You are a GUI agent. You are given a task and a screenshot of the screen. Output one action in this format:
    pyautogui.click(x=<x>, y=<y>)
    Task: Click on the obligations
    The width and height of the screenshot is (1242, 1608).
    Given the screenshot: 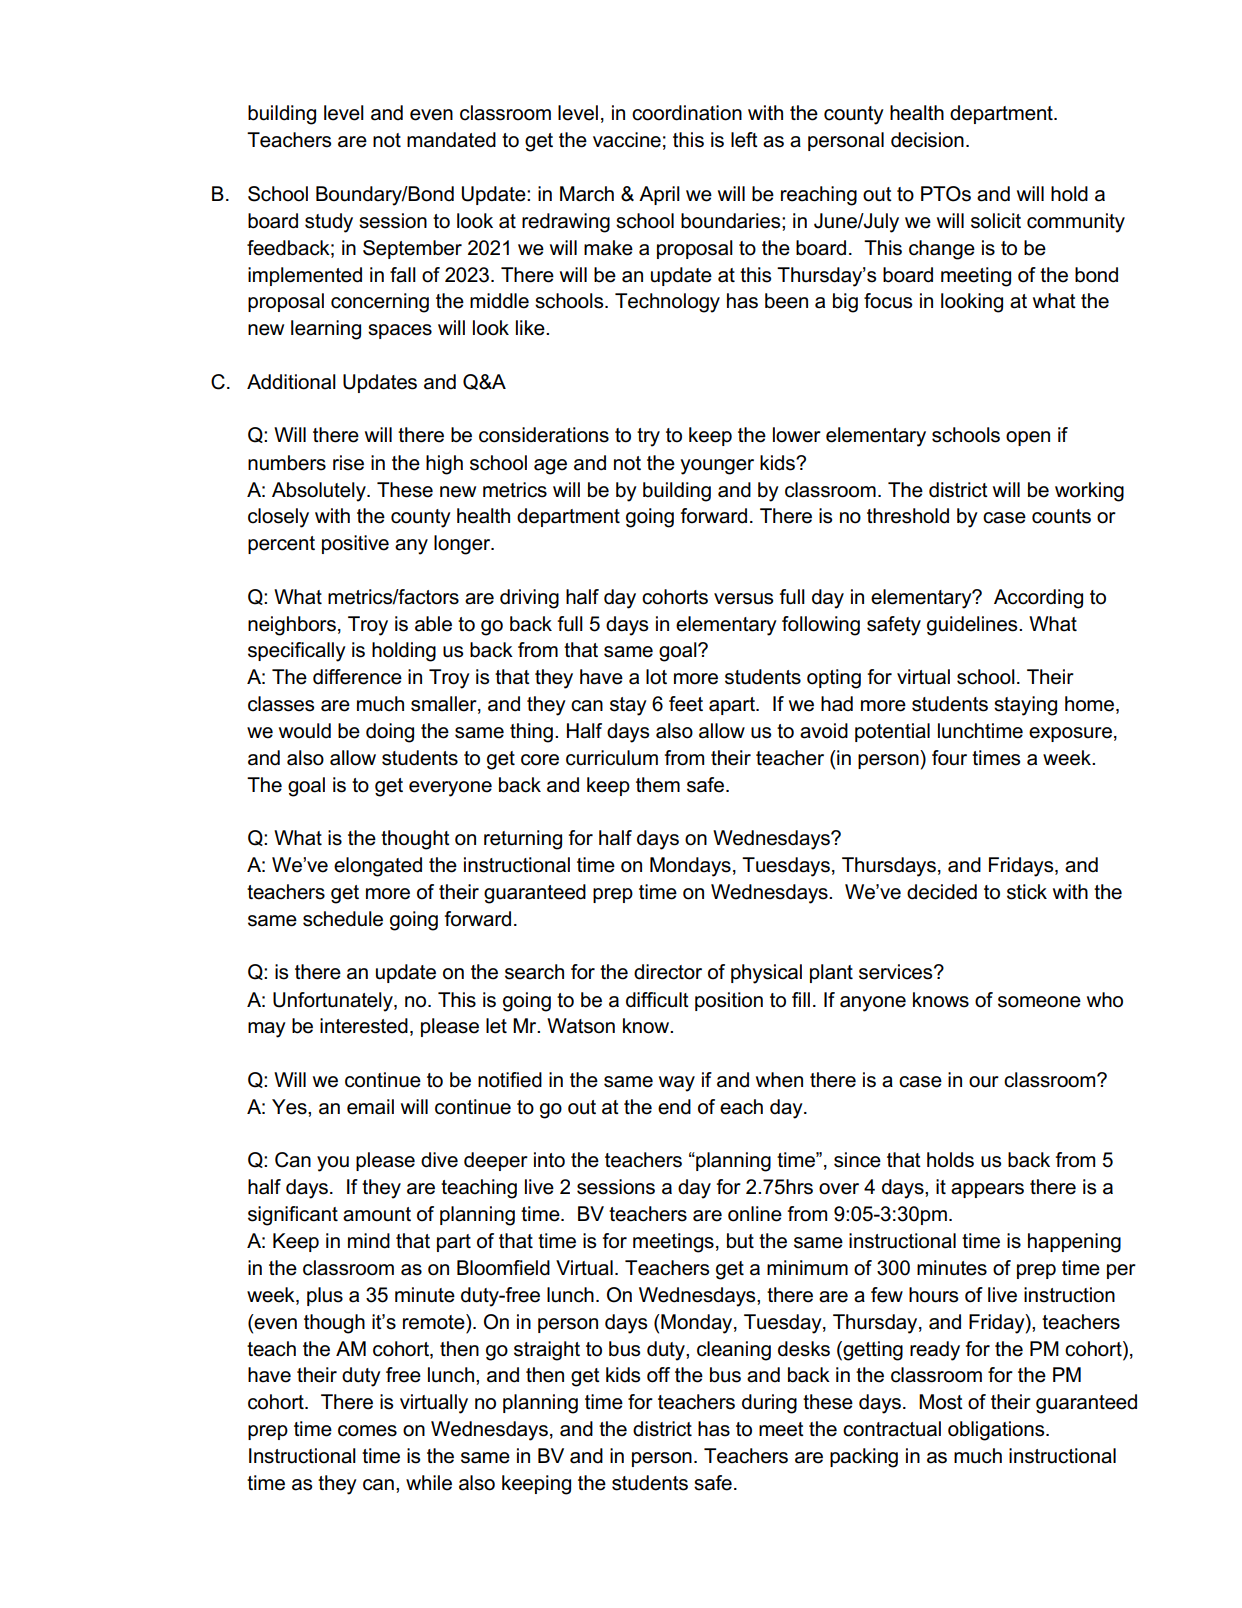 What is the action you would take?
    pyautogui.click(x=997, y=1431)
